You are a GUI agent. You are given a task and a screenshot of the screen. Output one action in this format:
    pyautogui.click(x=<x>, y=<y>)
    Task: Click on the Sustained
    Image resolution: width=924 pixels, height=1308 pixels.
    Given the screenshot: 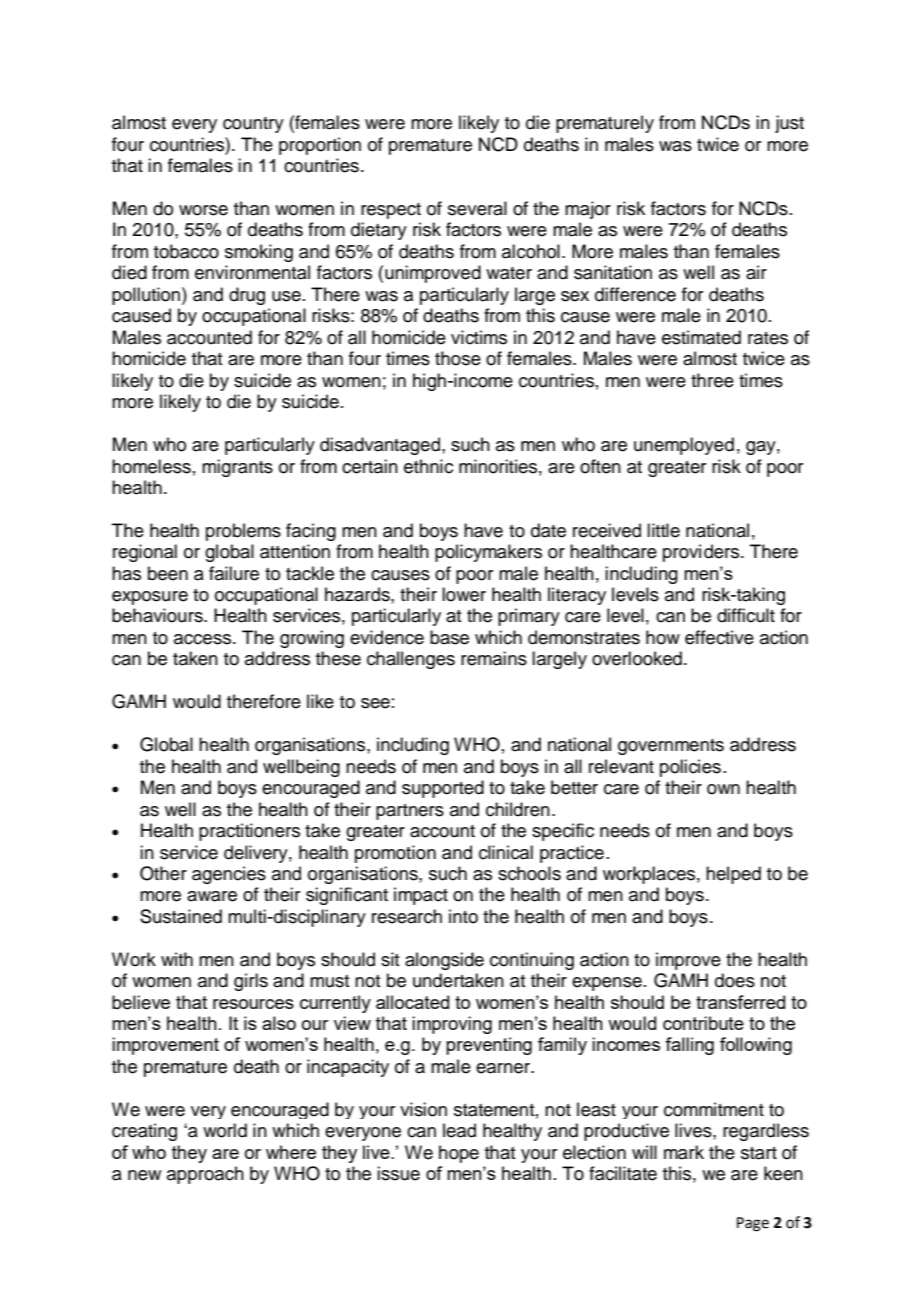 What is the action you would take?
    pyautogui.click(x=181, y=916)
